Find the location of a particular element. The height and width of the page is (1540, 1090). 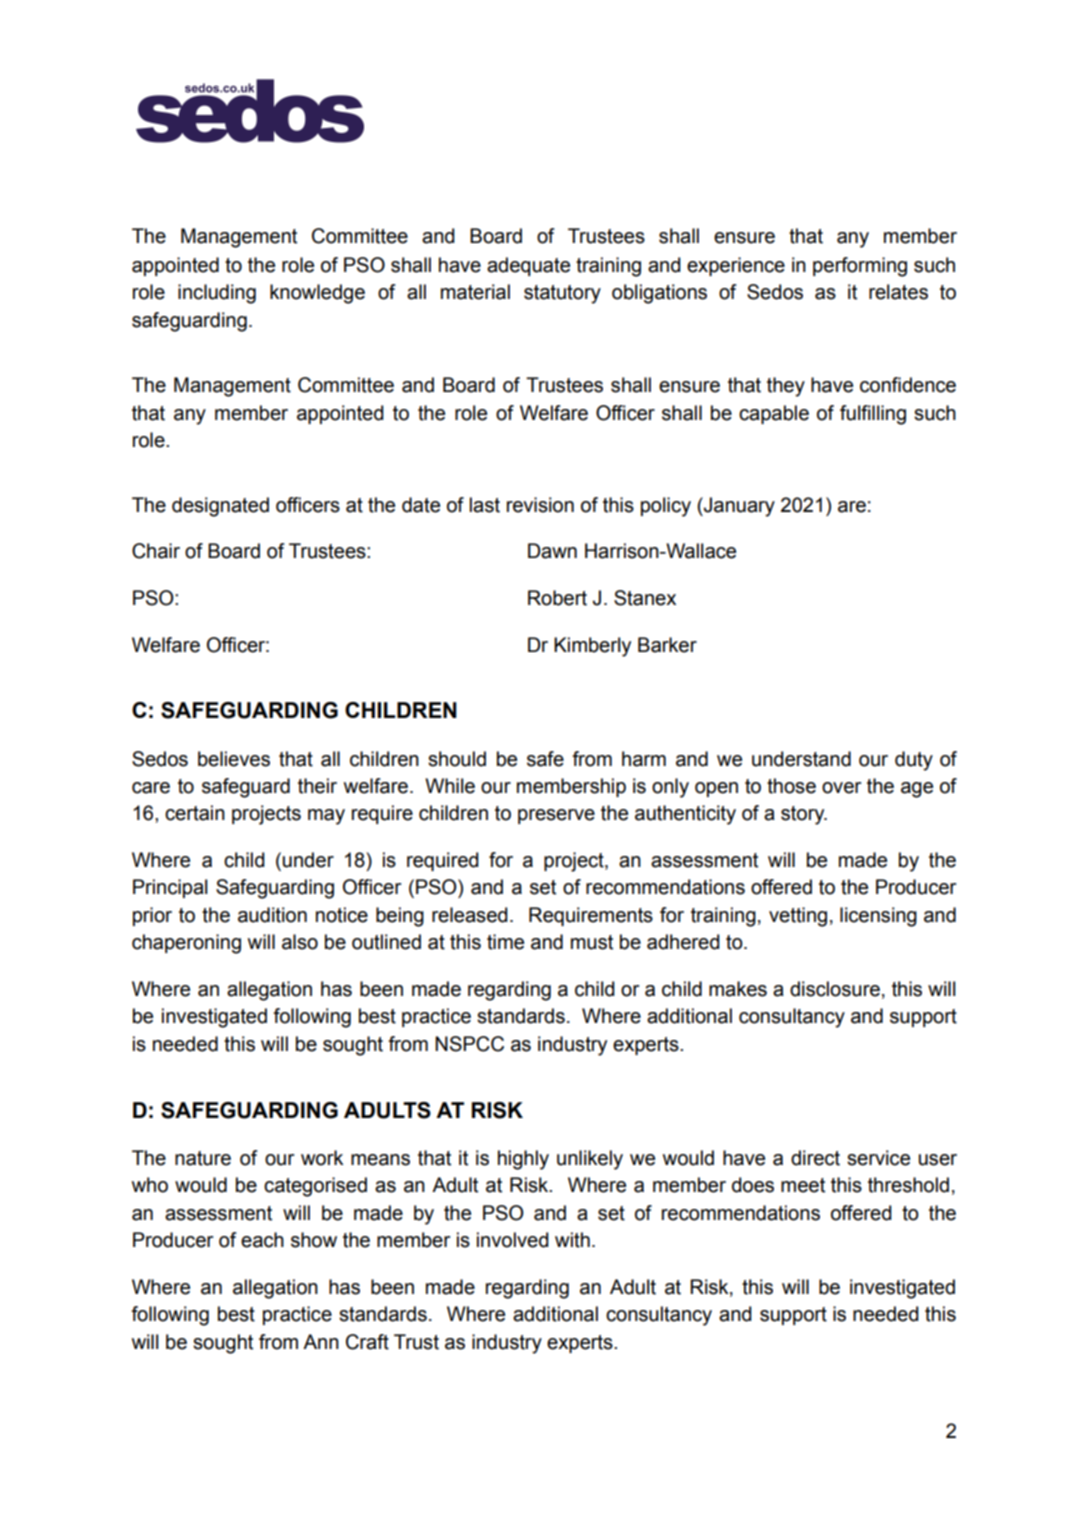

Barker is located at coordinates (667, 645).
